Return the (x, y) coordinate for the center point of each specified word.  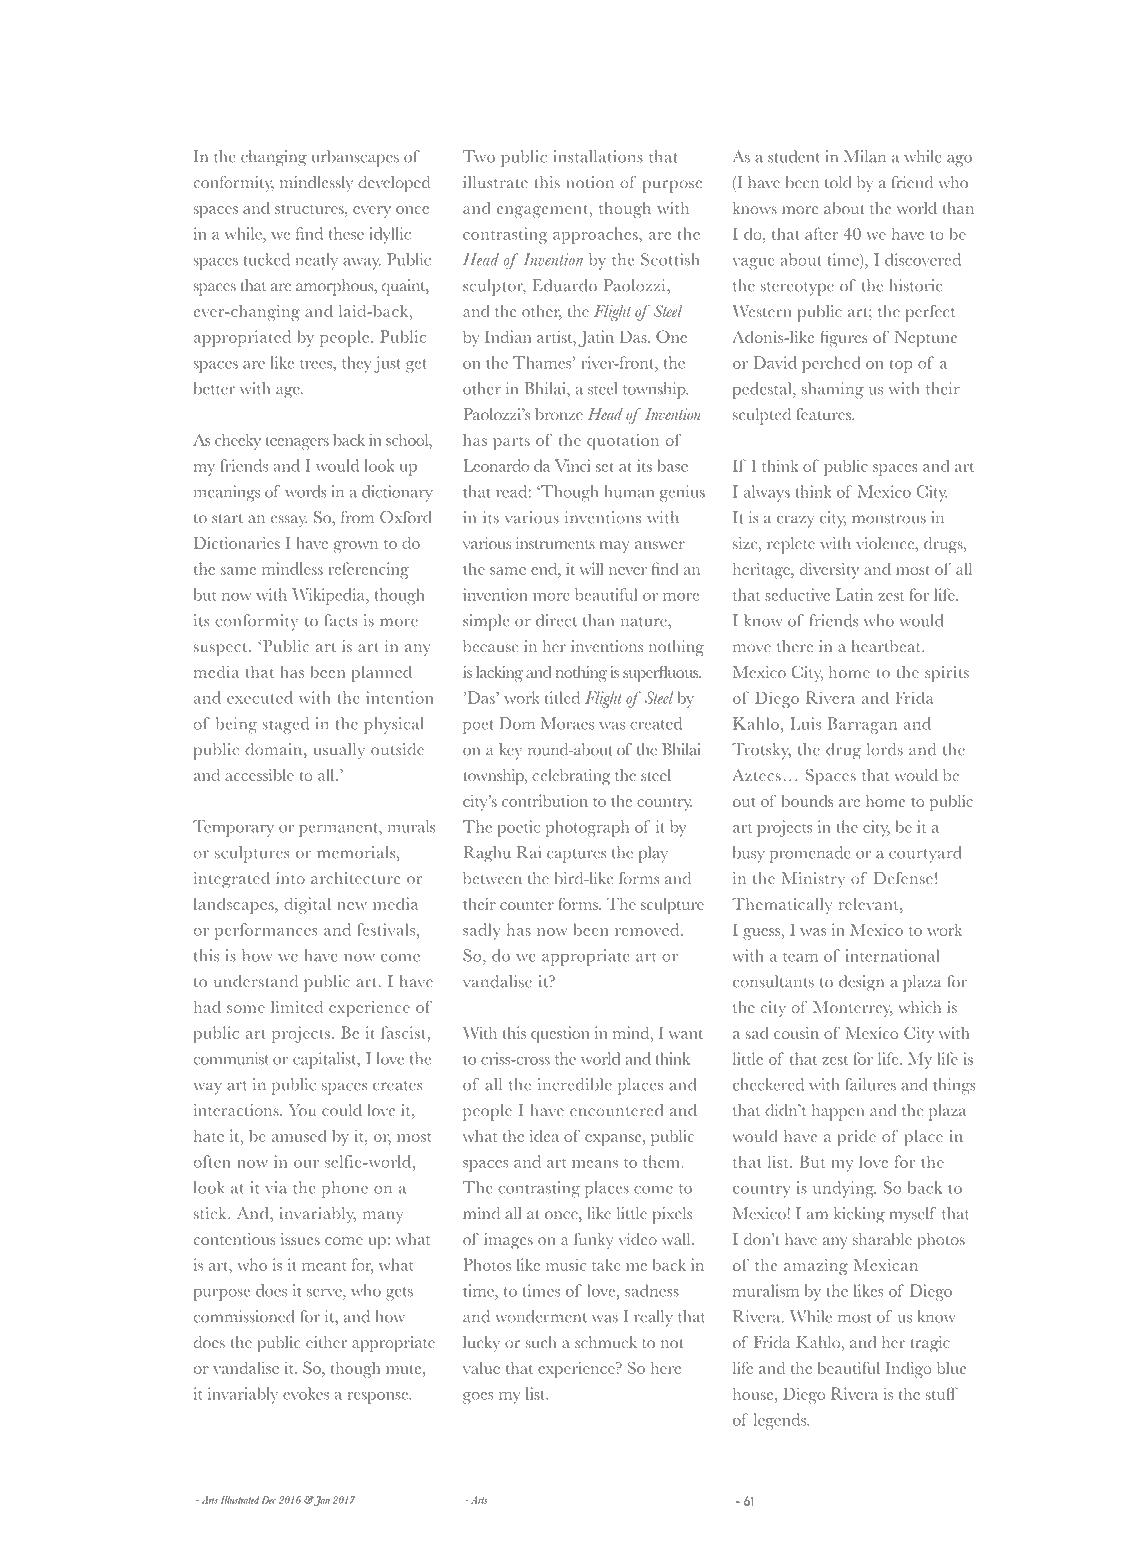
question (560, 1034)
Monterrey (853, 1009)
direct (556, 620)
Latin (854, 594)
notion (590, 182)
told (838, 182)
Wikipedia (329, 596)
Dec (268, 1500)
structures (310, 209)
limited (297, 1007)
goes (478, 1398)
